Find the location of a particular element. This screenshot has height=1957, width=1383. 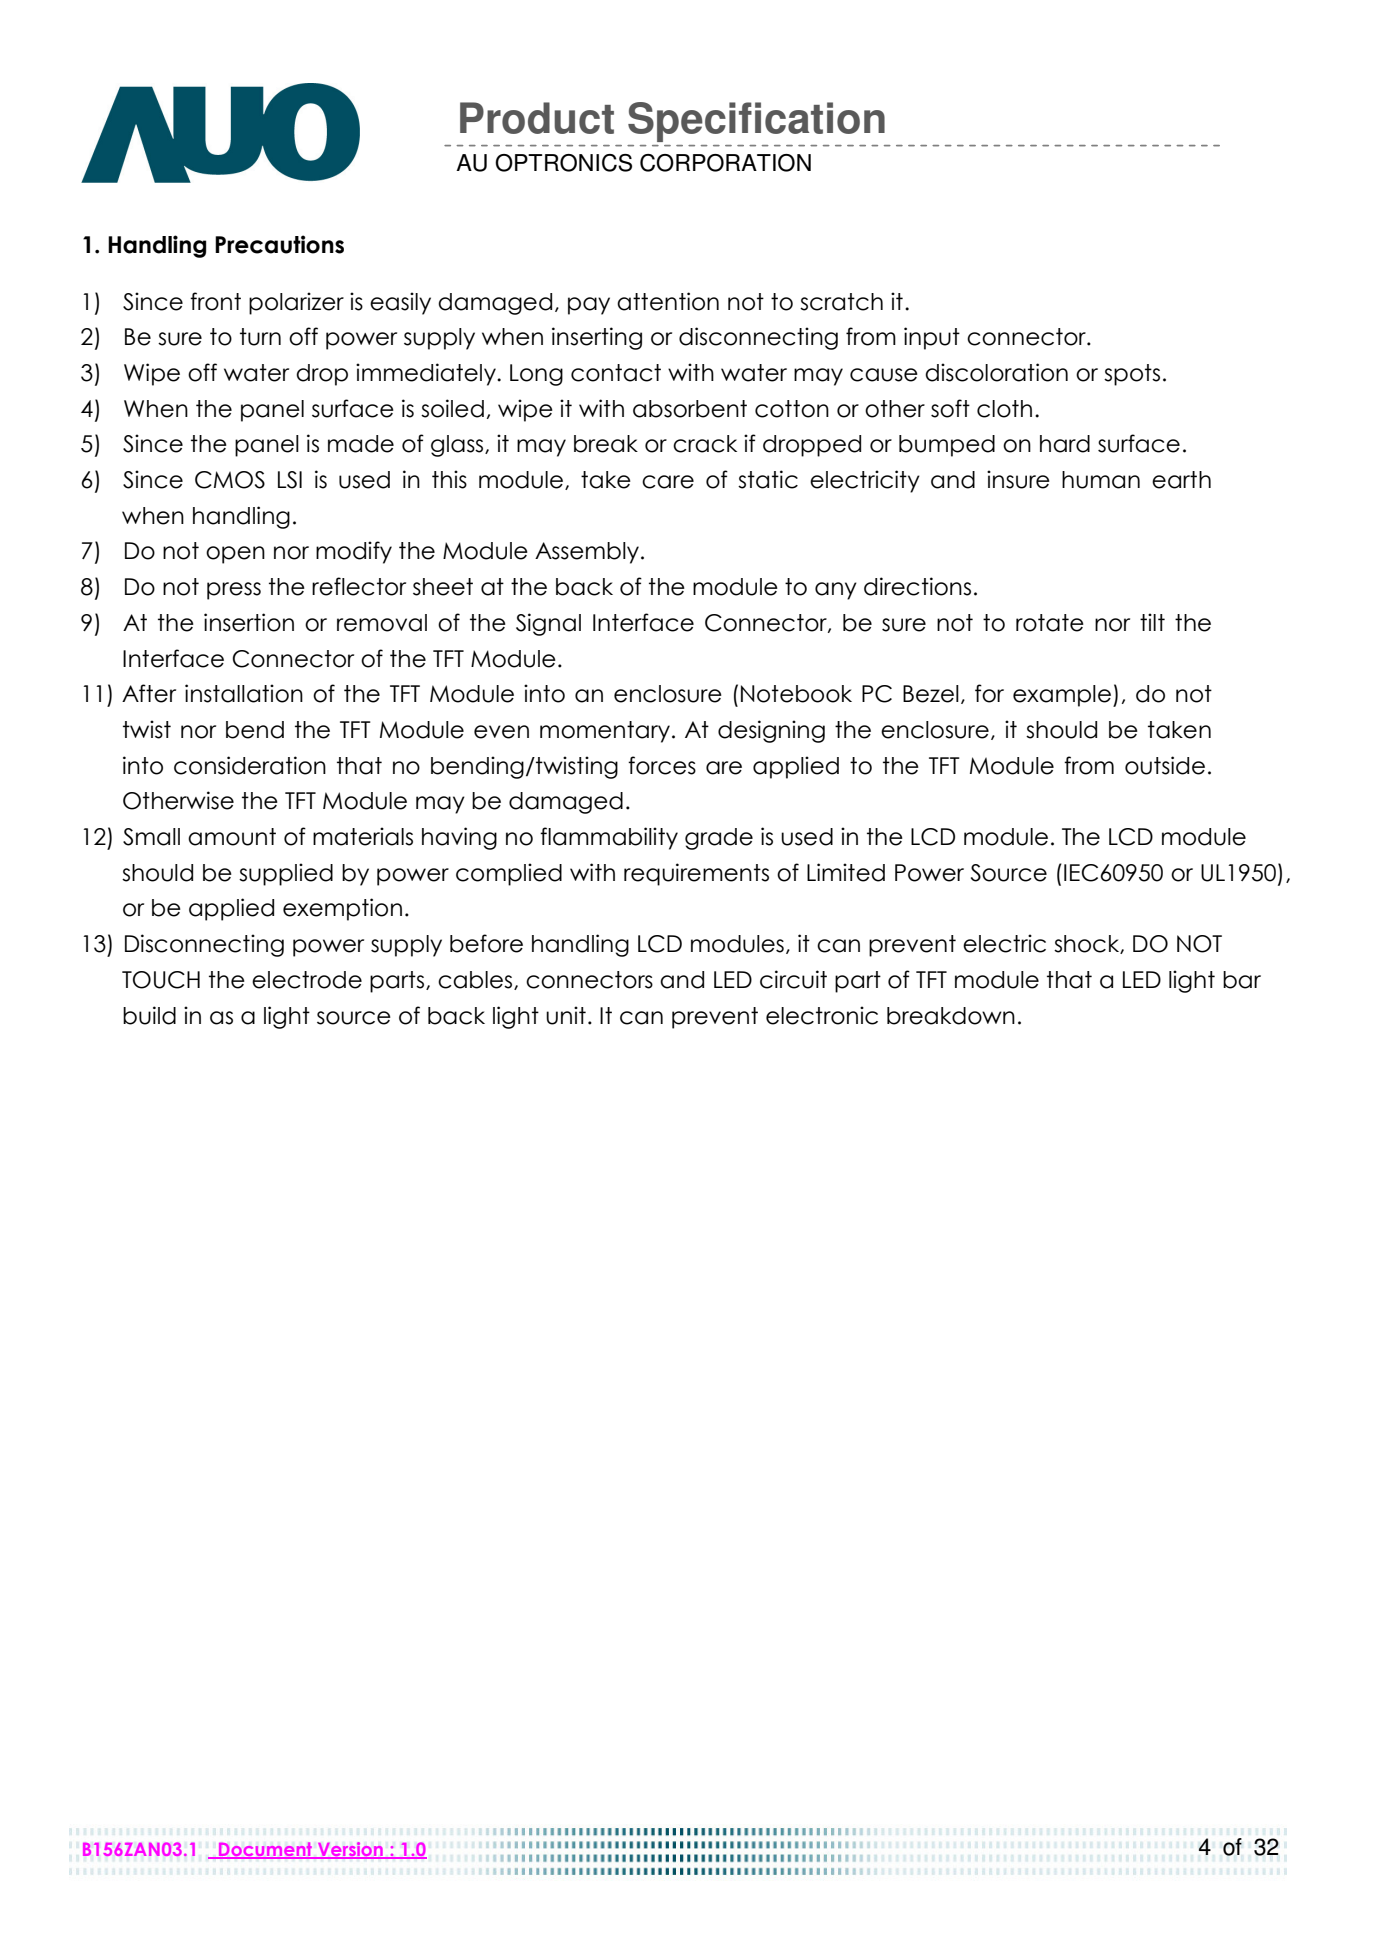

Precautions is located at coordinates (279, 244).
